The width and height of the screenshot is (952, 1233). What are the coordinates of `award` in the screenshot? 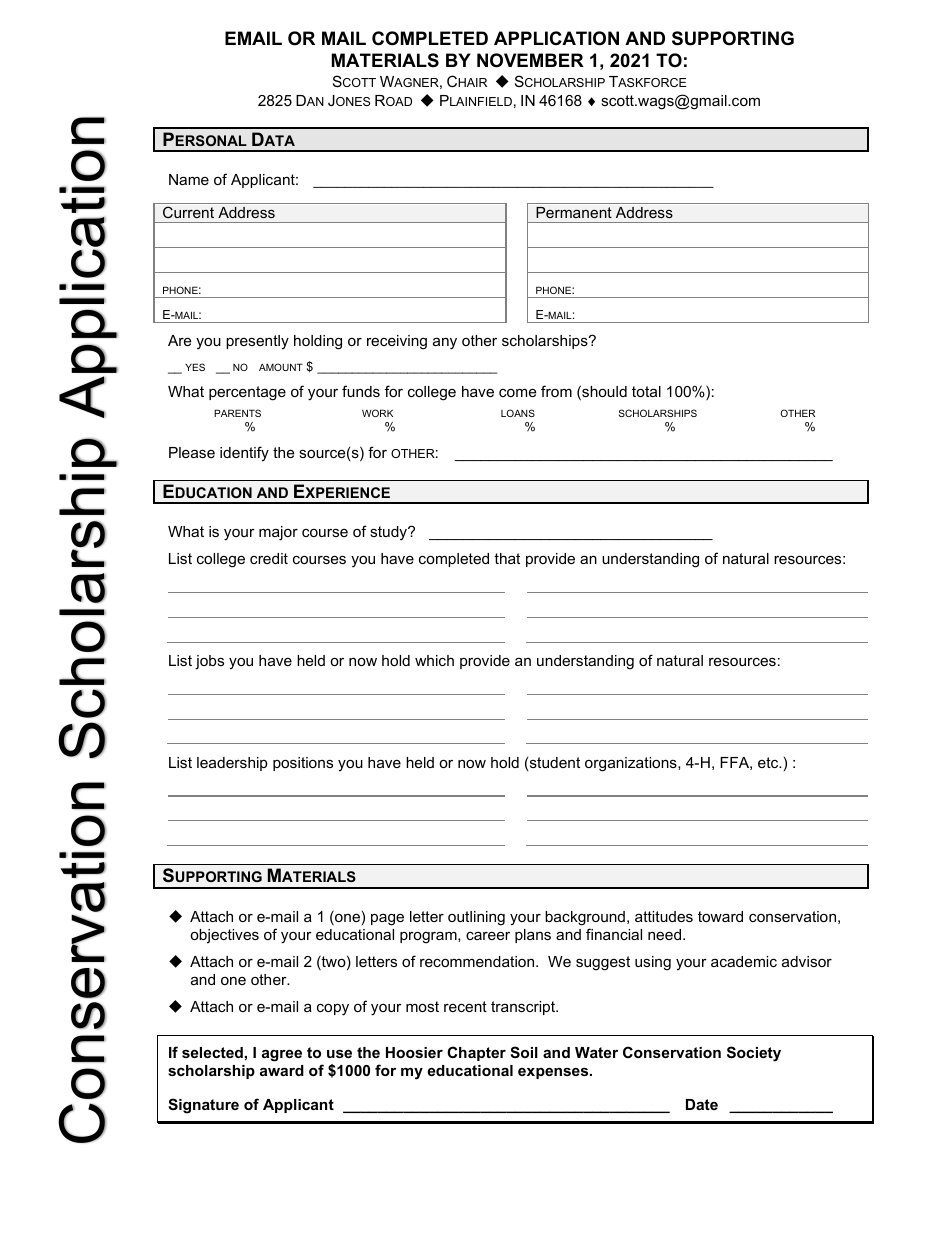 It's located at (282, 1070).
